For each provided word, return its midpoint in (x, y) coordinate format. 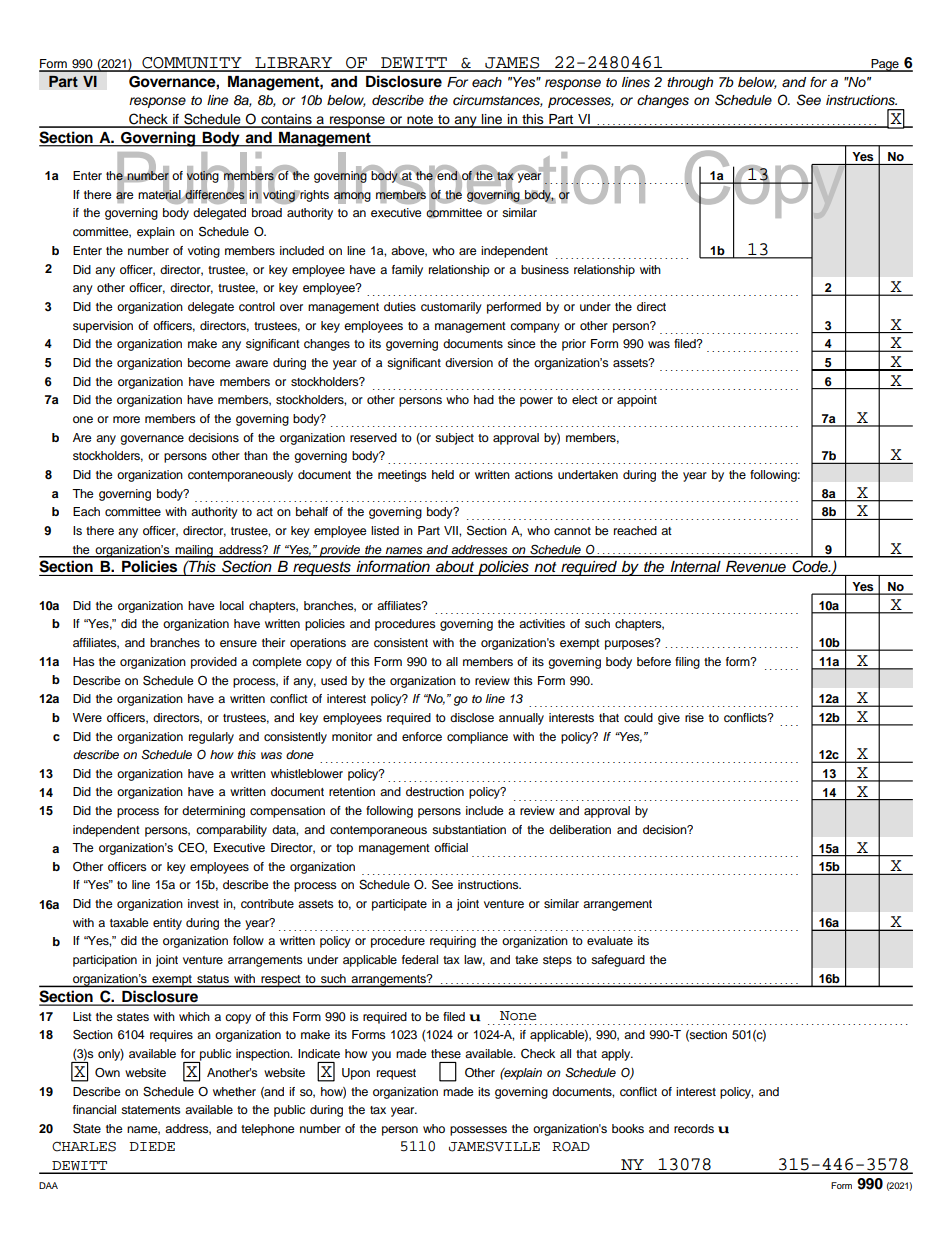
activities (542, 623)
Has (84, 661)
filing (687, 663)
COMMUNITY (192, 64)
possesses (478, 1131)
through (690, 83)
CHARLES (84, 1147)
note (420, 121)
